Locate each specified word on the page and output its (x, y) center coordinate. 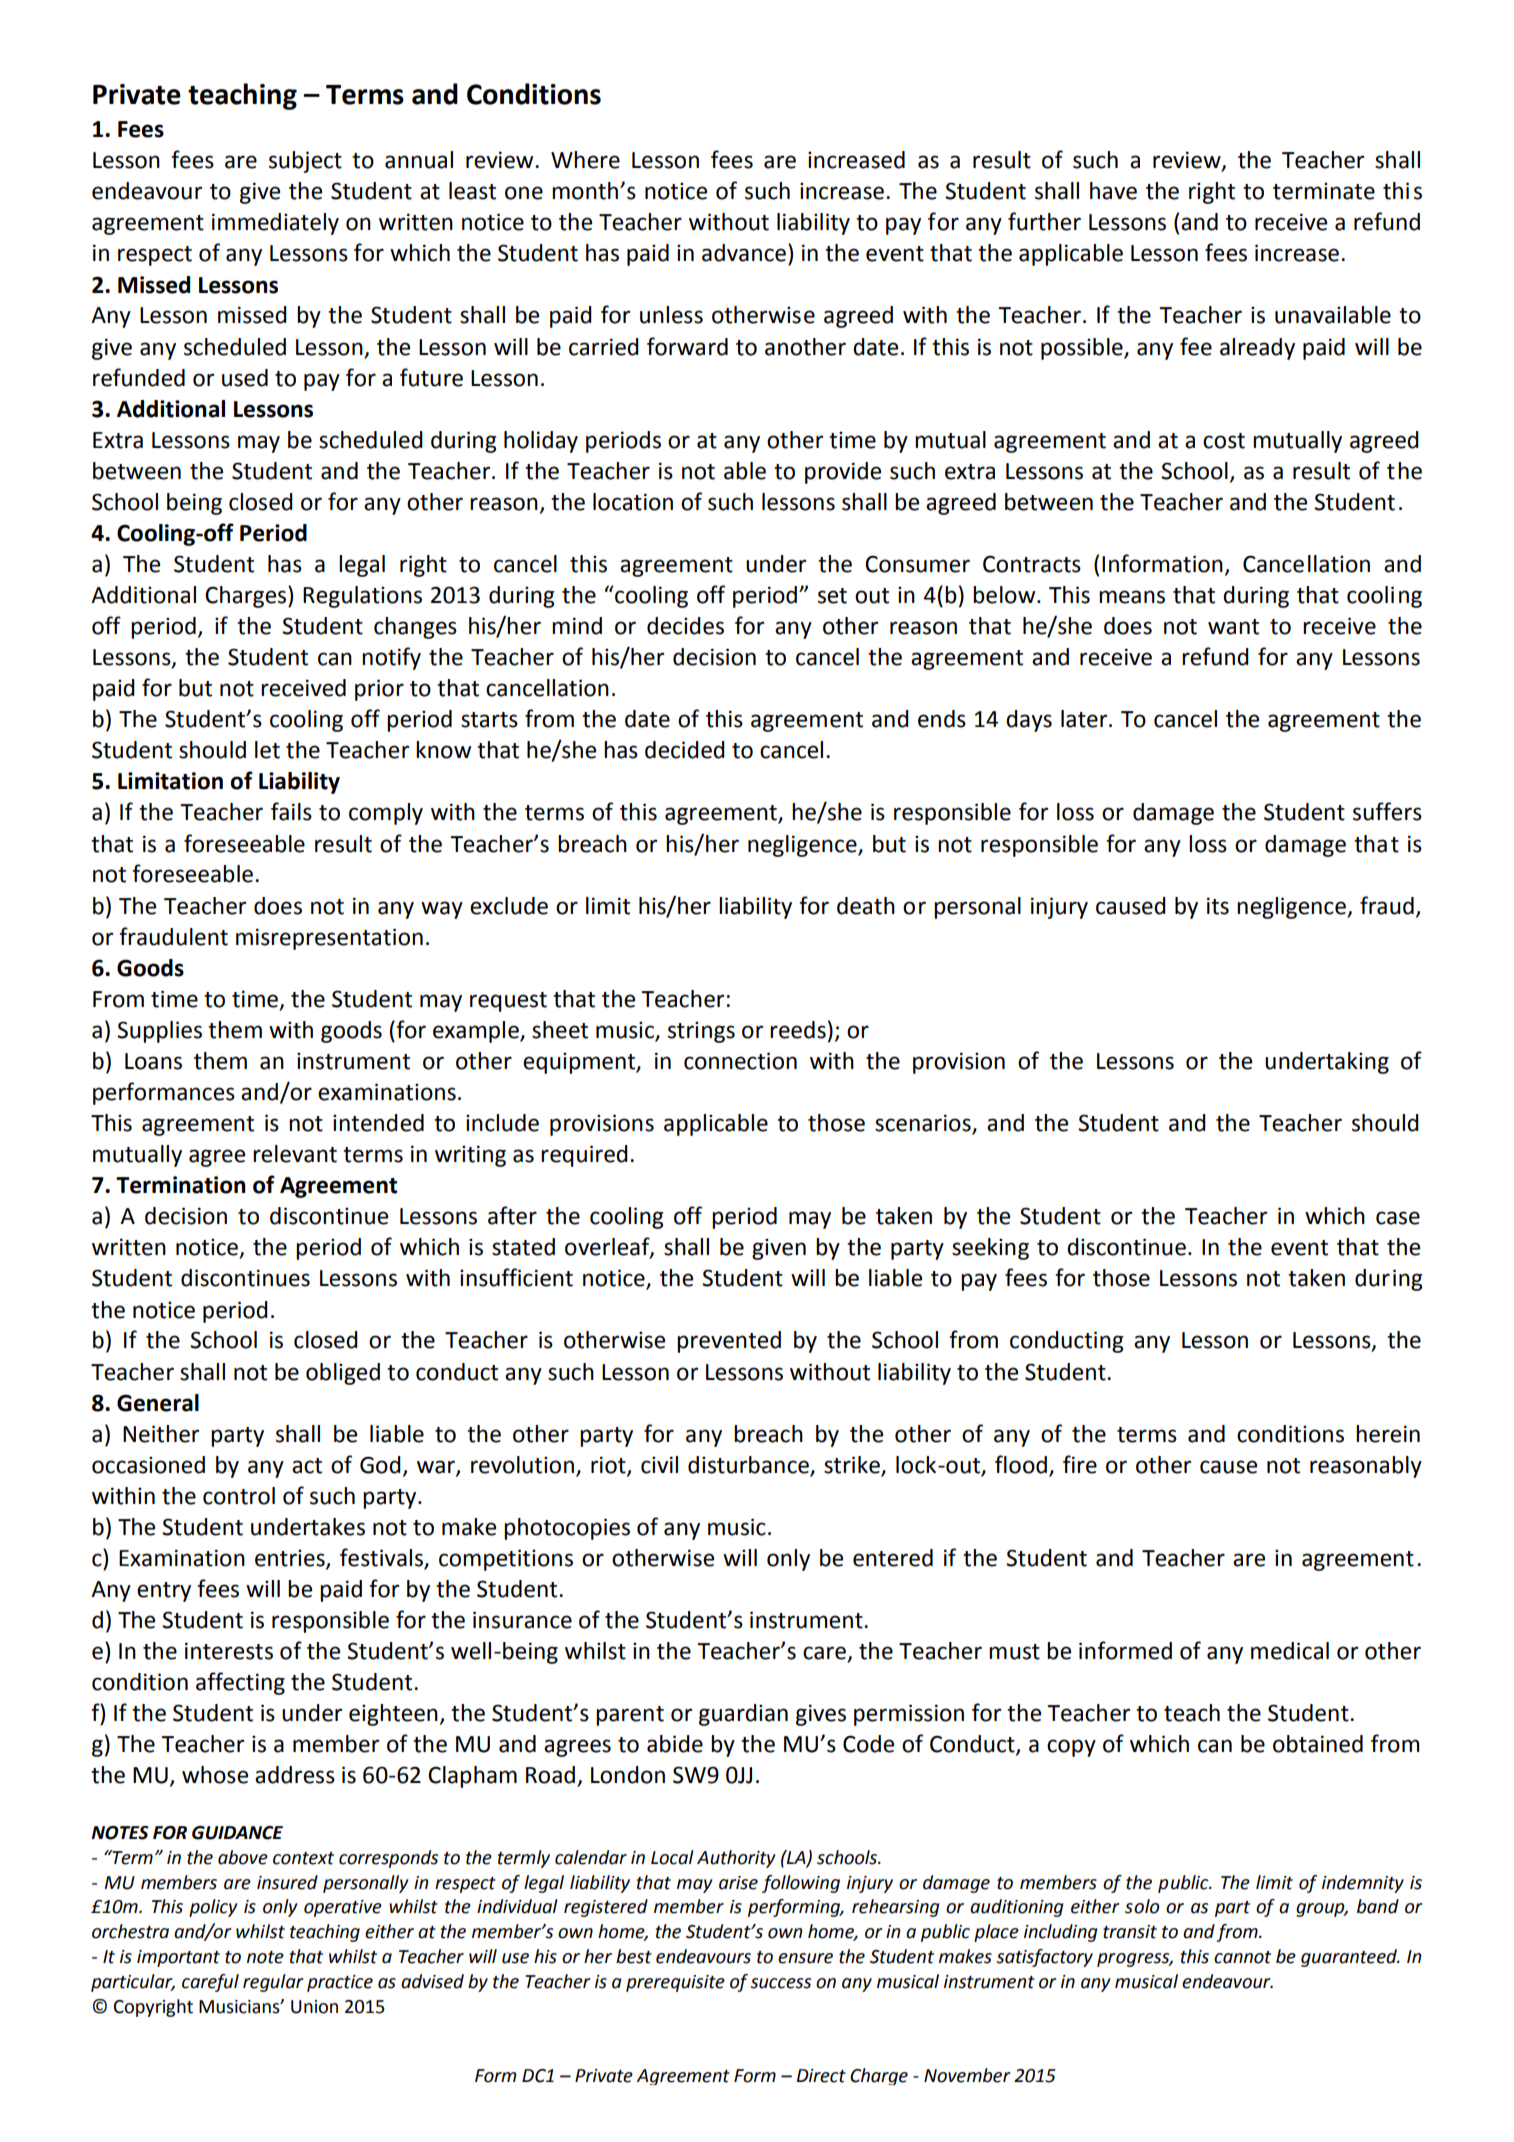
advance (744, 253)
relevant (295, 1154)
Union (314, 2007)
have (1113, 191)
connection (740, 1061)
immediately (275, 224)
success (780, 1983)
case (1398, 1218)
